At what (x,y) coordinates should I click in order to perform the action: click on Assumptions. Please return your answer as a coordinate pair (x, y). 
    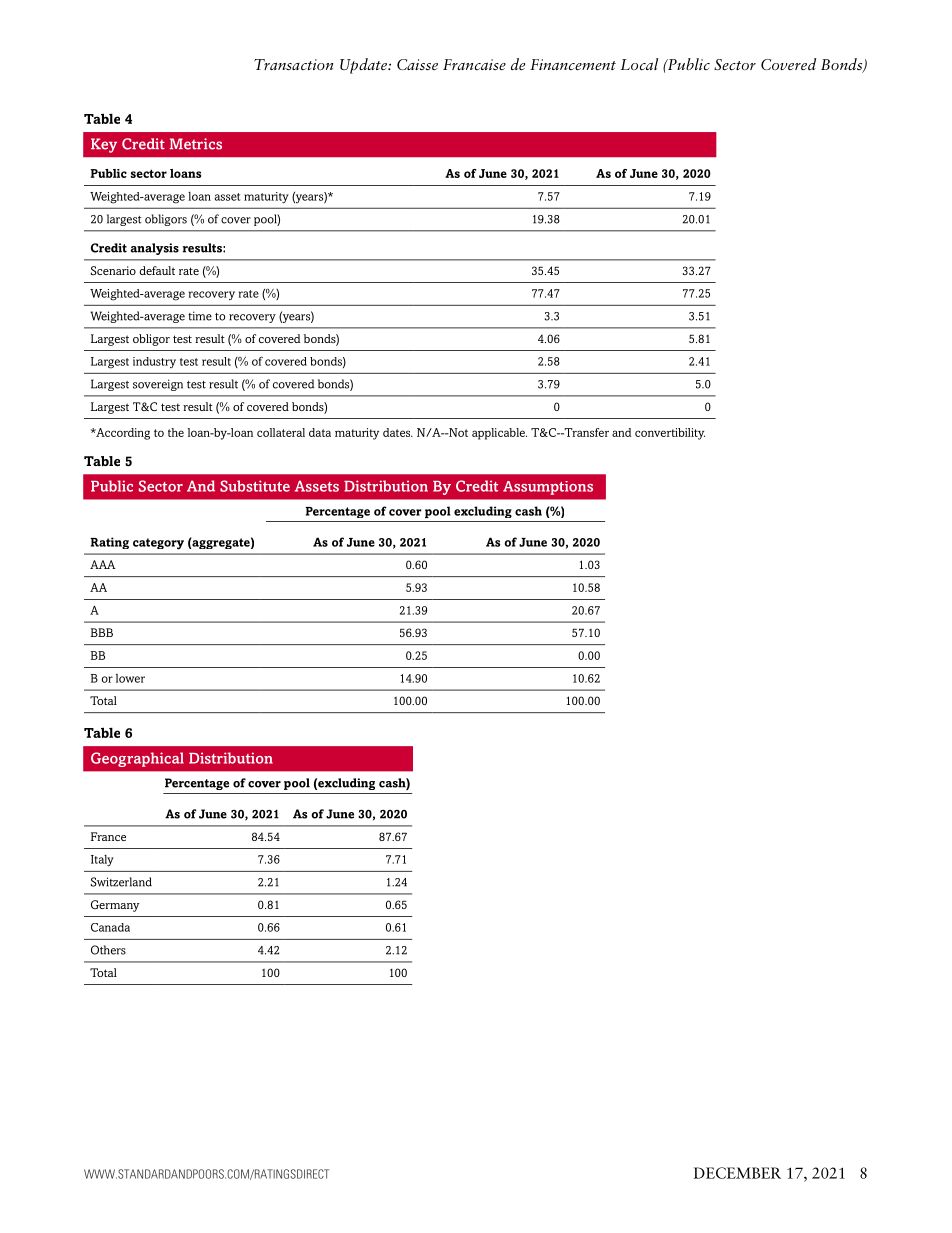
    Looking at the image, I should click on (548, 488).
